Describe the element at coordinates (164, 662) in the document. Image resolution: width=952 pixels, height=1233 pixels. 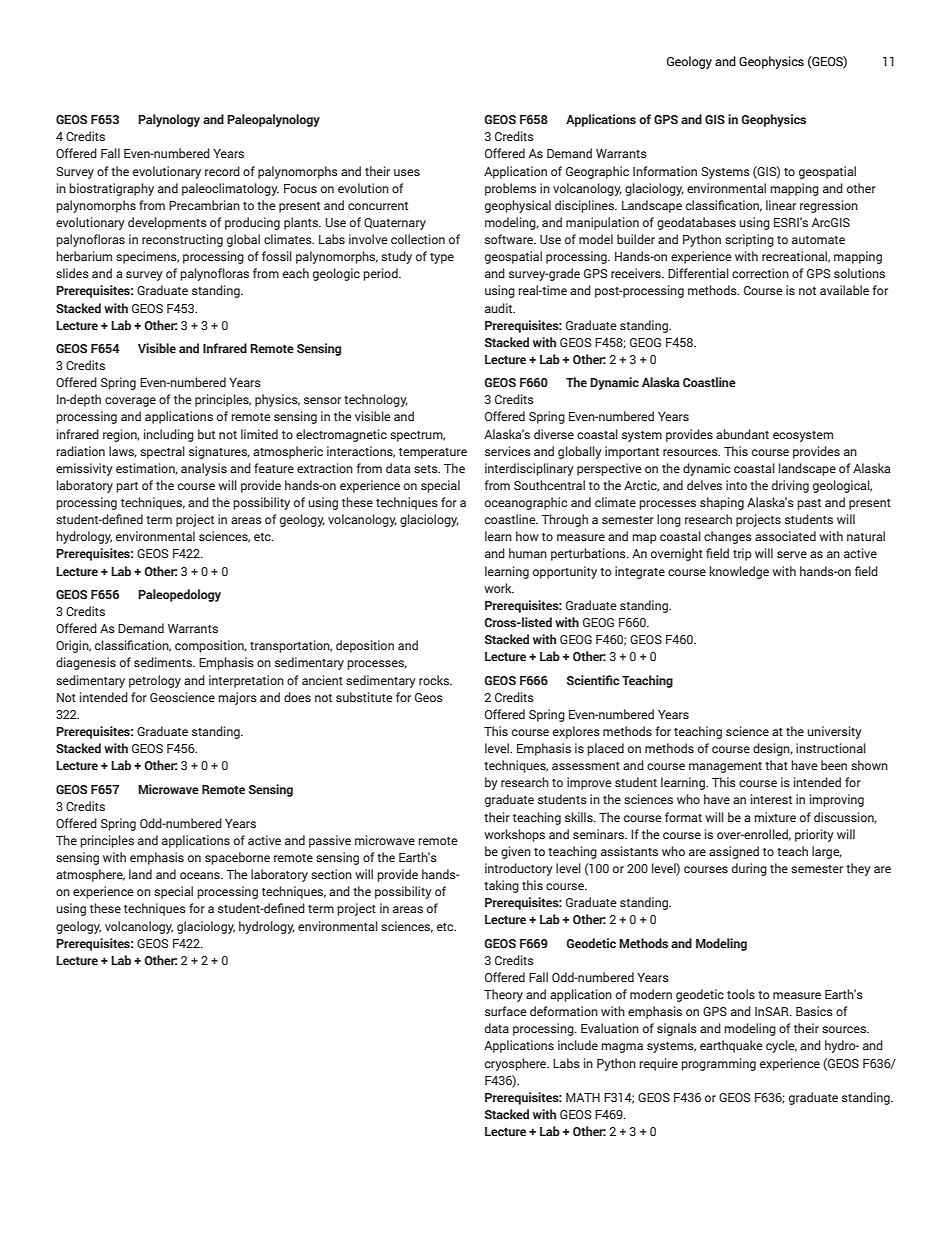
I see `sediments` at that location.
